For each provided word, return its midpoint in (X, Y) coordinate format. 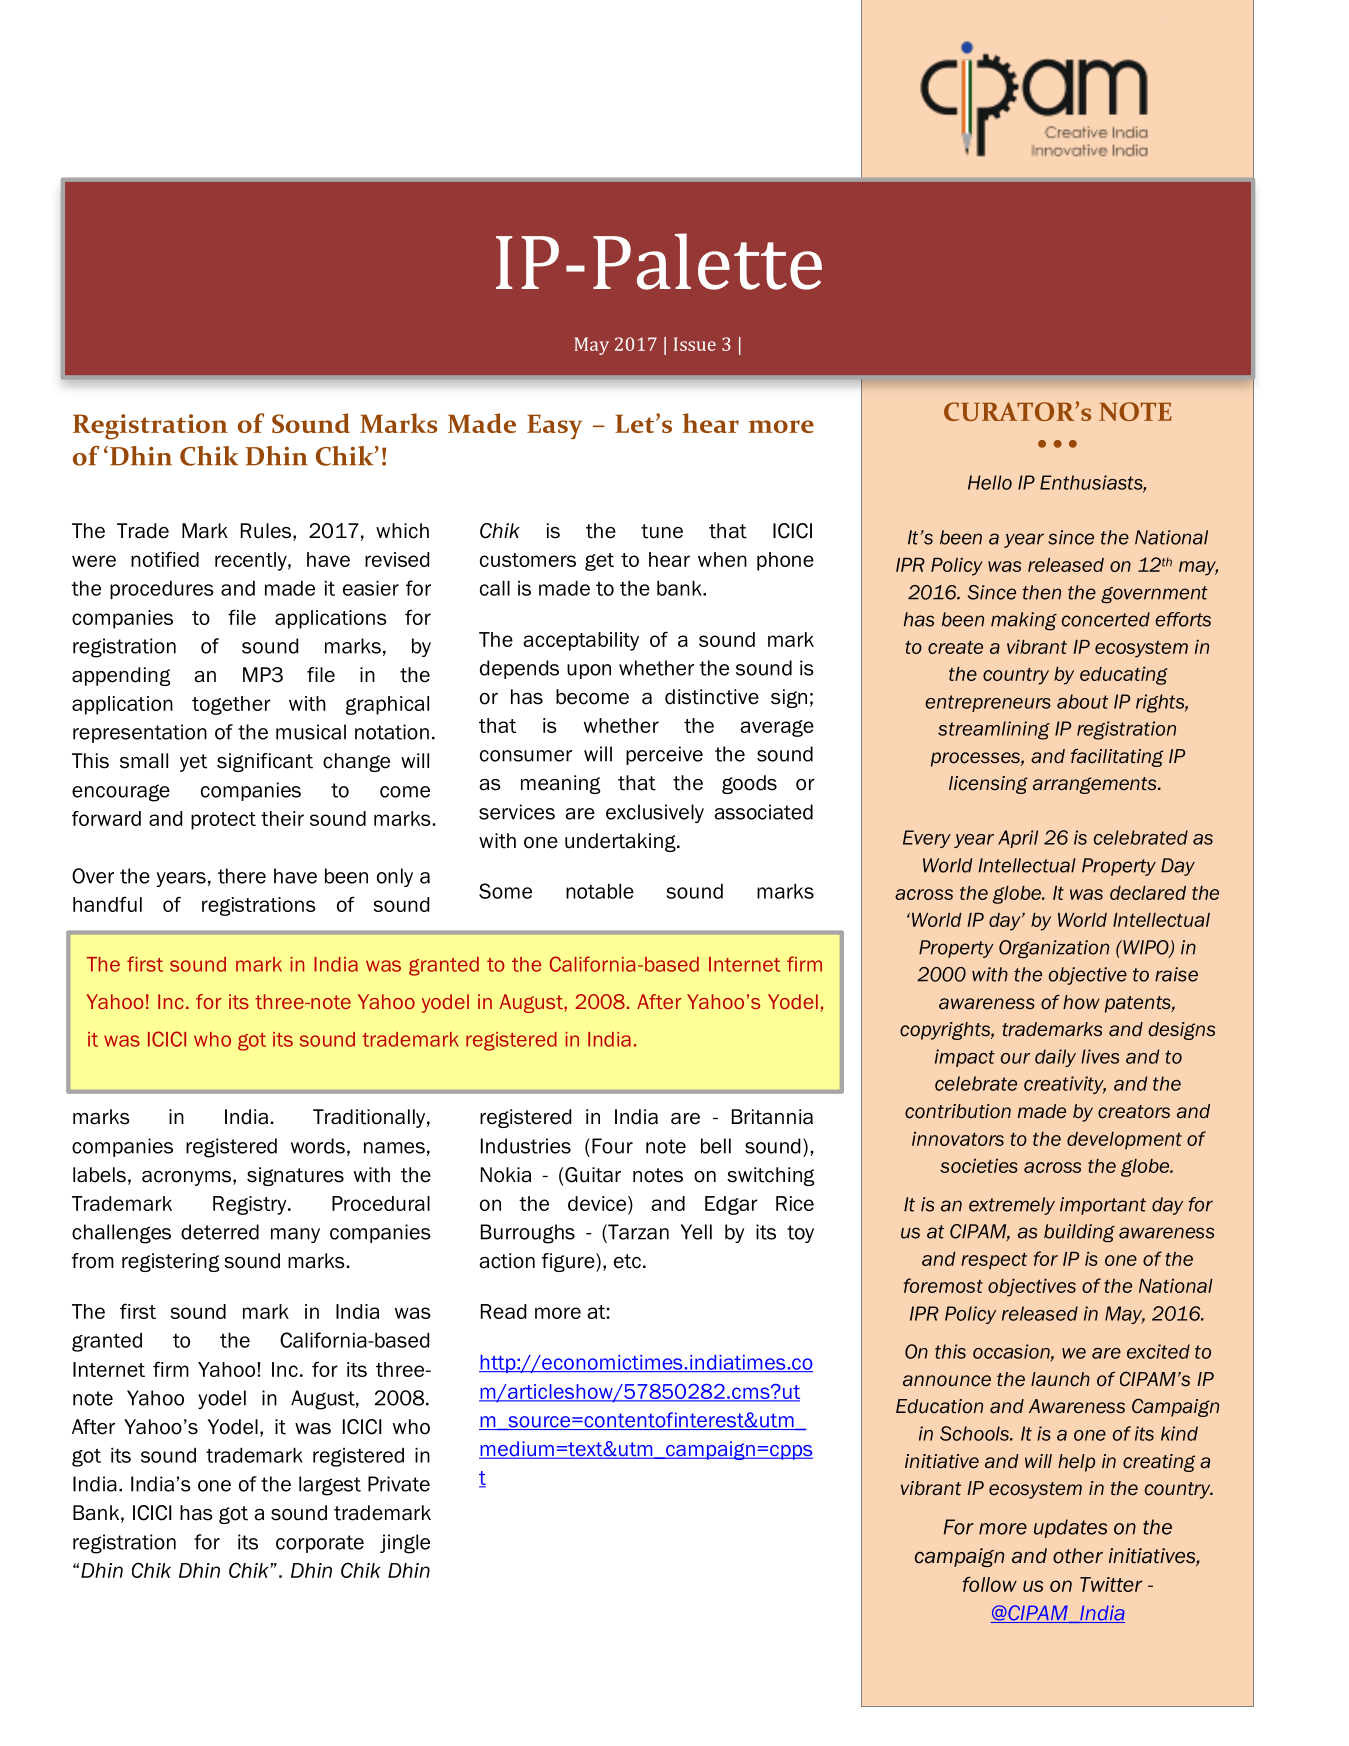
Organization (1054, 949)
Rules (266, 531)
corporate (320, 1544)
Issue (695, 344)
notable (600, 891)
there (242, 876)
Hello (990, 482)
